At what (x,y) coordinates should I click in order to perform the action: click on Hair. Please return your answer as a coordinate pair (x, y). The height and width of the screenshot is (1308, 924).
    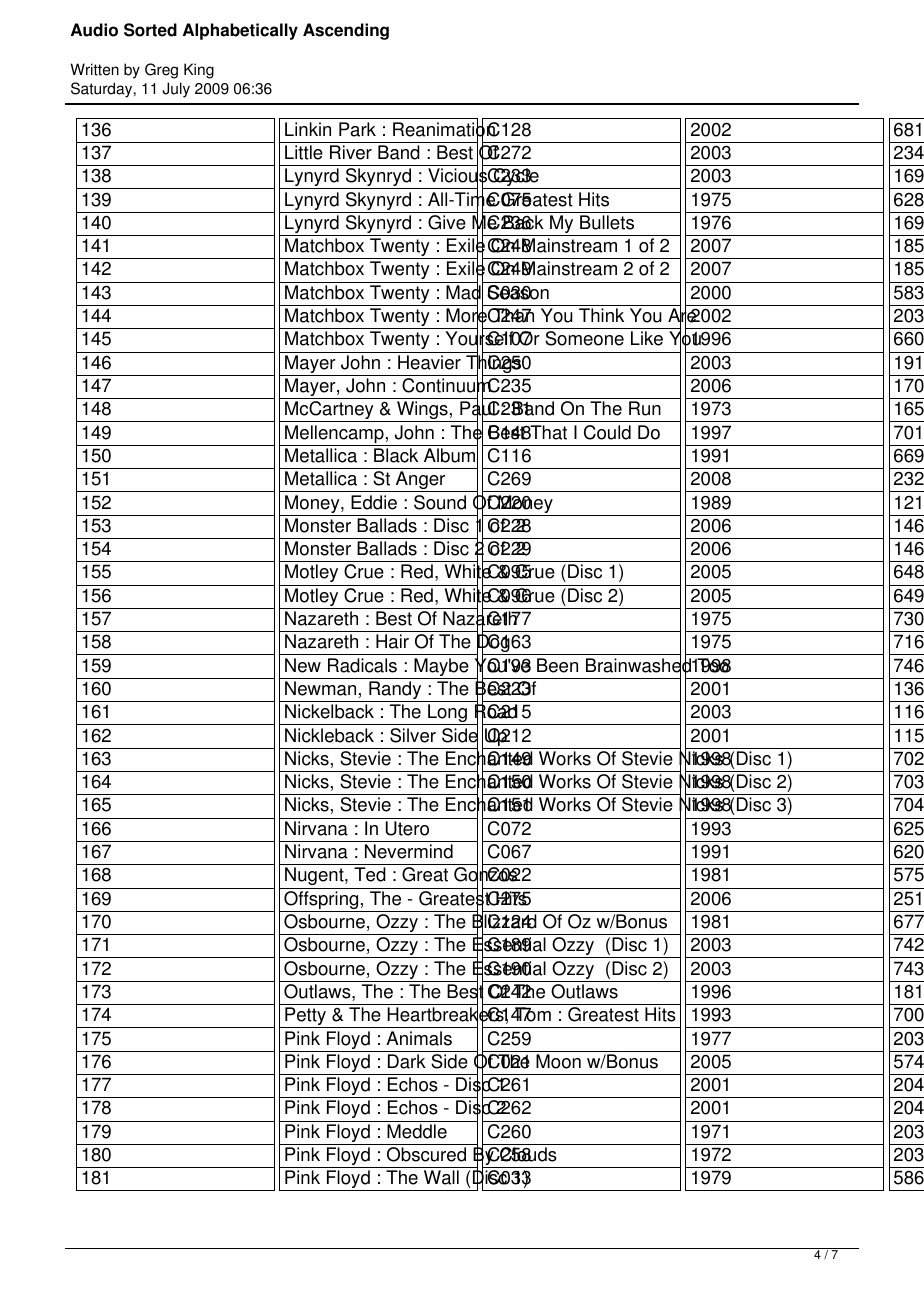
    Looking at the image, I should click on (392, 641).
